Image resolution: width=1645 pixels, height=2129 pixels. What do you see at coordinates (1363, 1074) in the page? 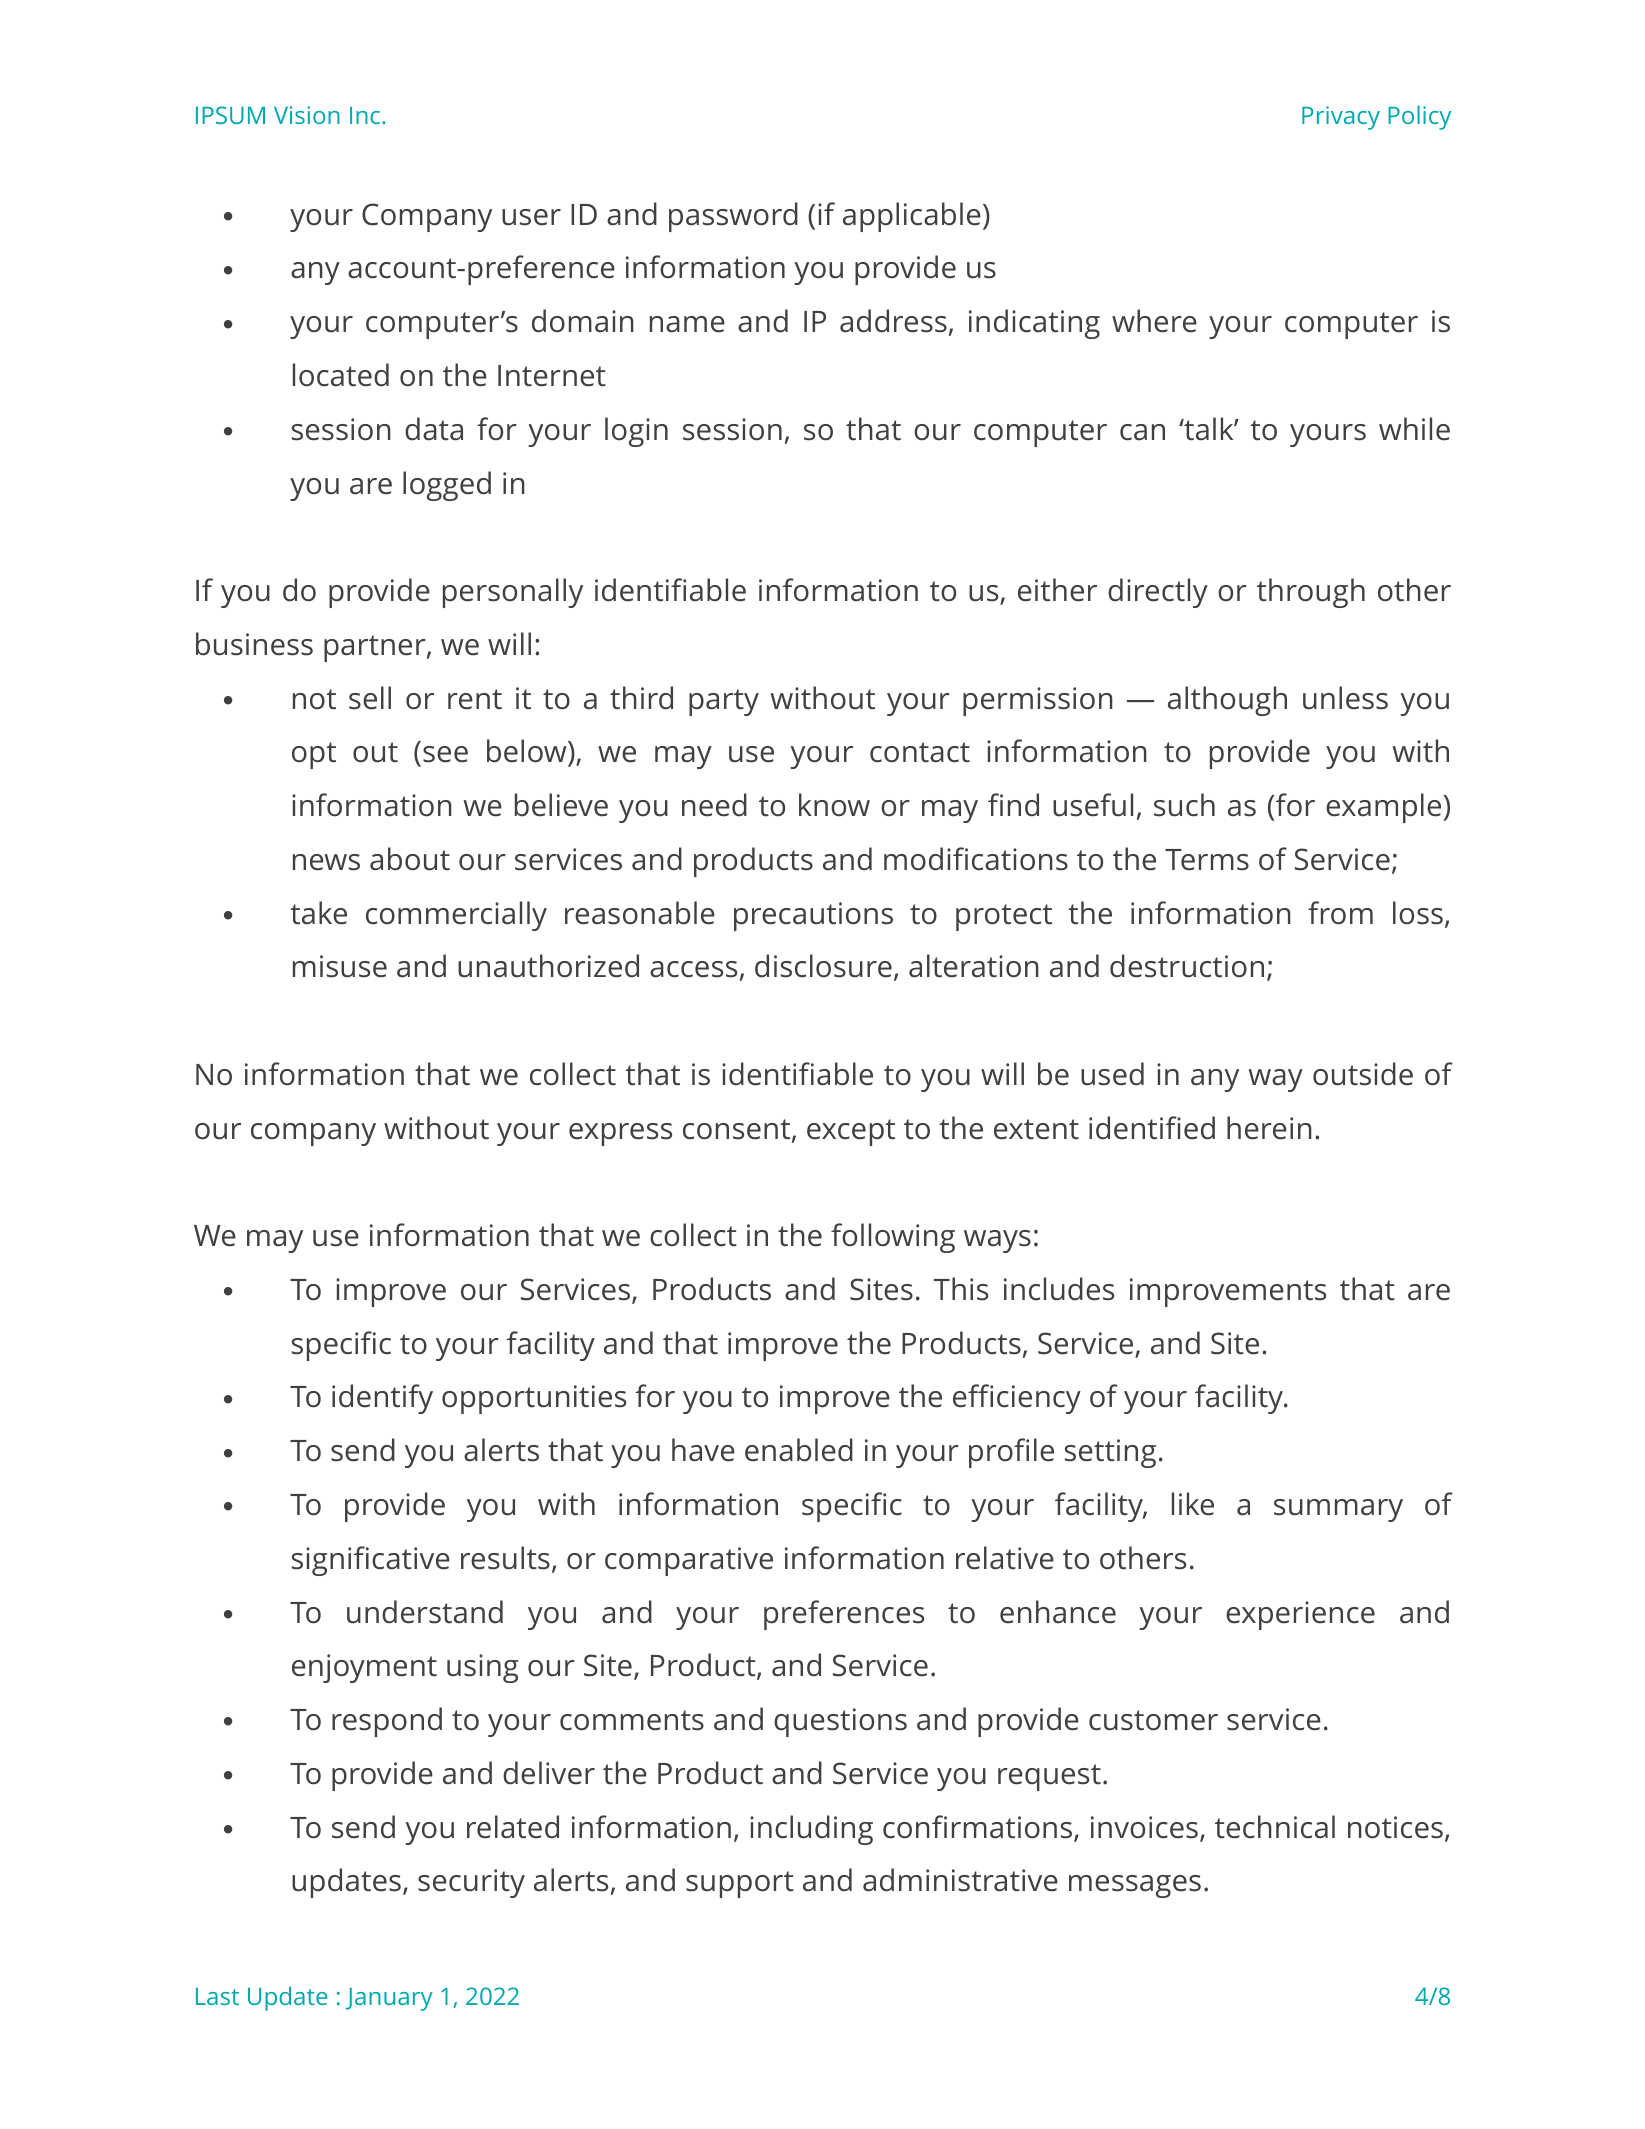
I see `outside` at bounding box center [1363, 1074].
